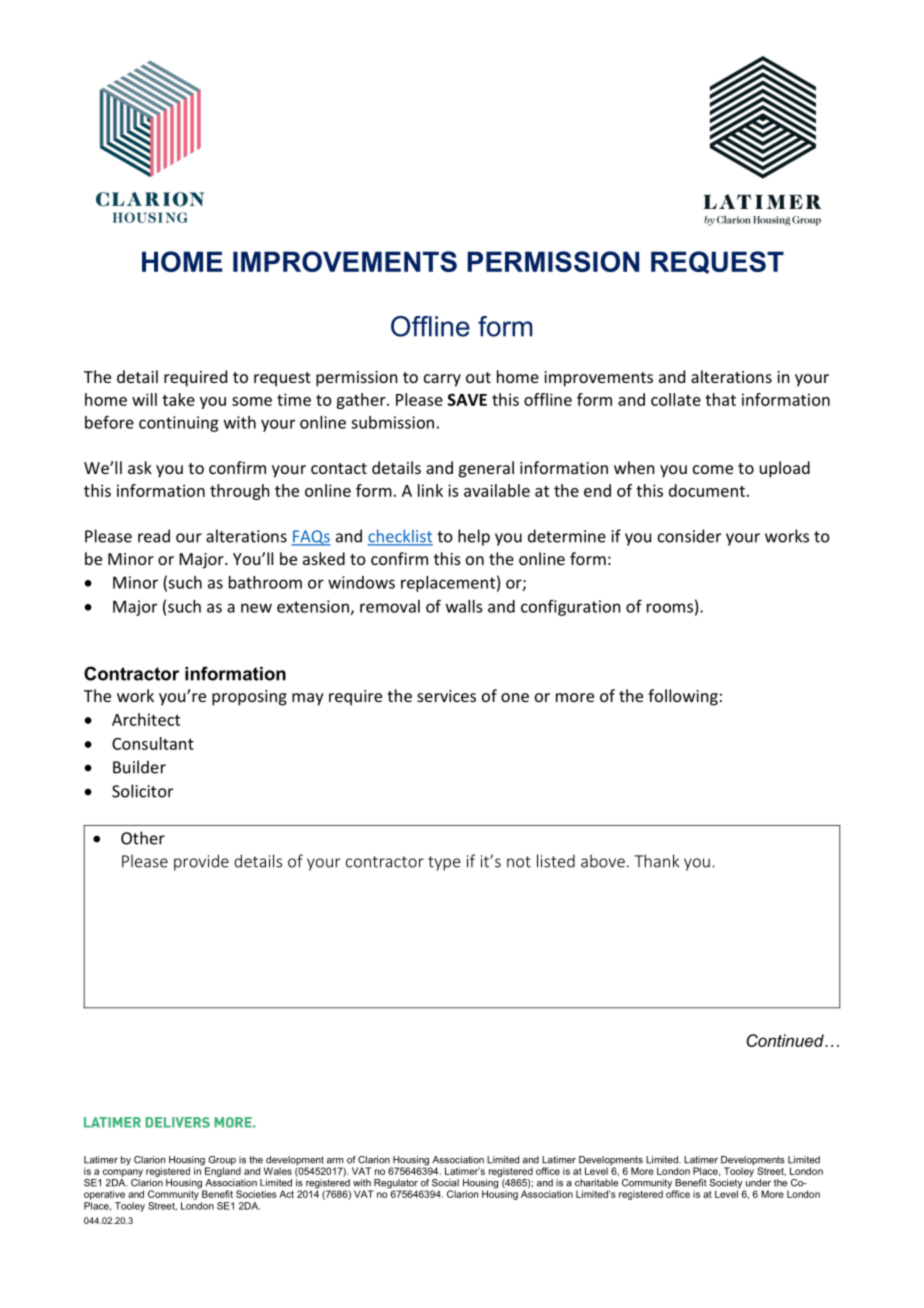  What do you see at coordinates (178, 399) in the screenshot?
I see `take` at bounding box center [178, 399].
